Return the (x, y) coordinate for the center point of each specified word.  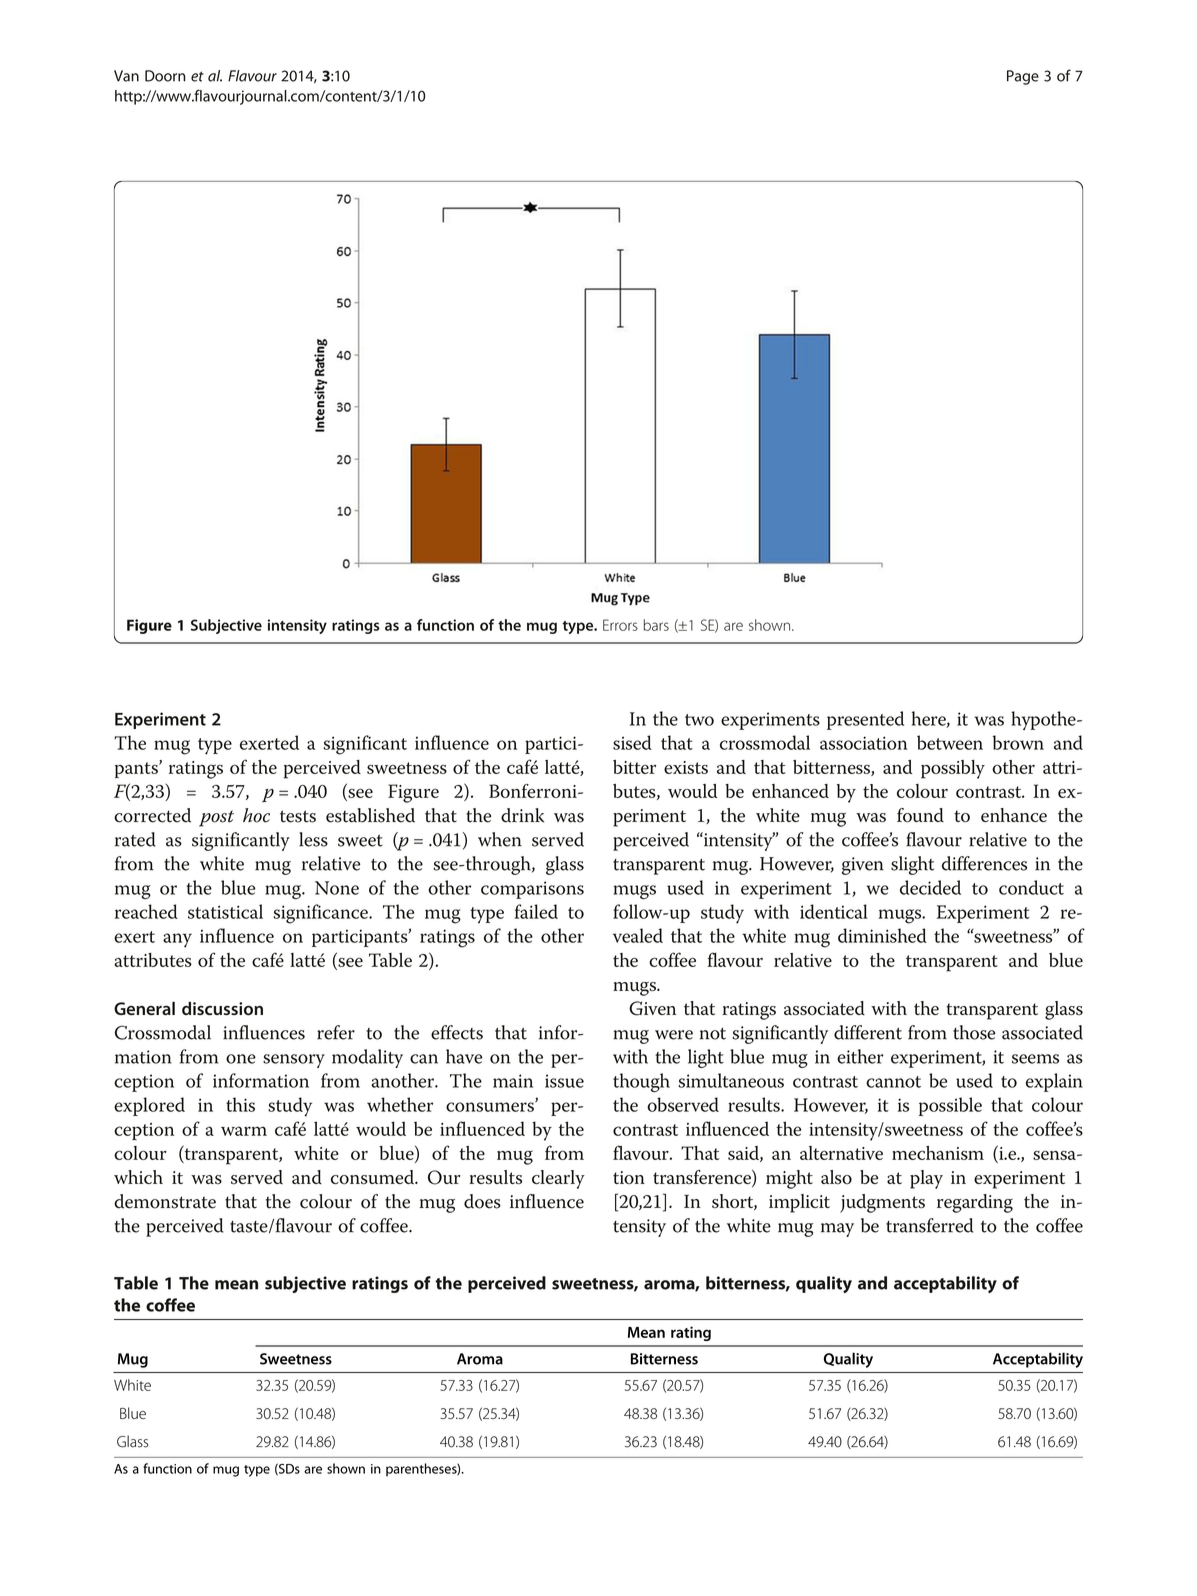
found (920, 815)
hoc (256, 815)
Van (126, 76)
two (699, 720)
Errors (620, 625)
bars (656, 625)
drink (522, 815)
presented (865, 720)
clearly (558, 1179)
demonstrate (165, 1201)
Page (1023, 77)
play (926, 1179)
